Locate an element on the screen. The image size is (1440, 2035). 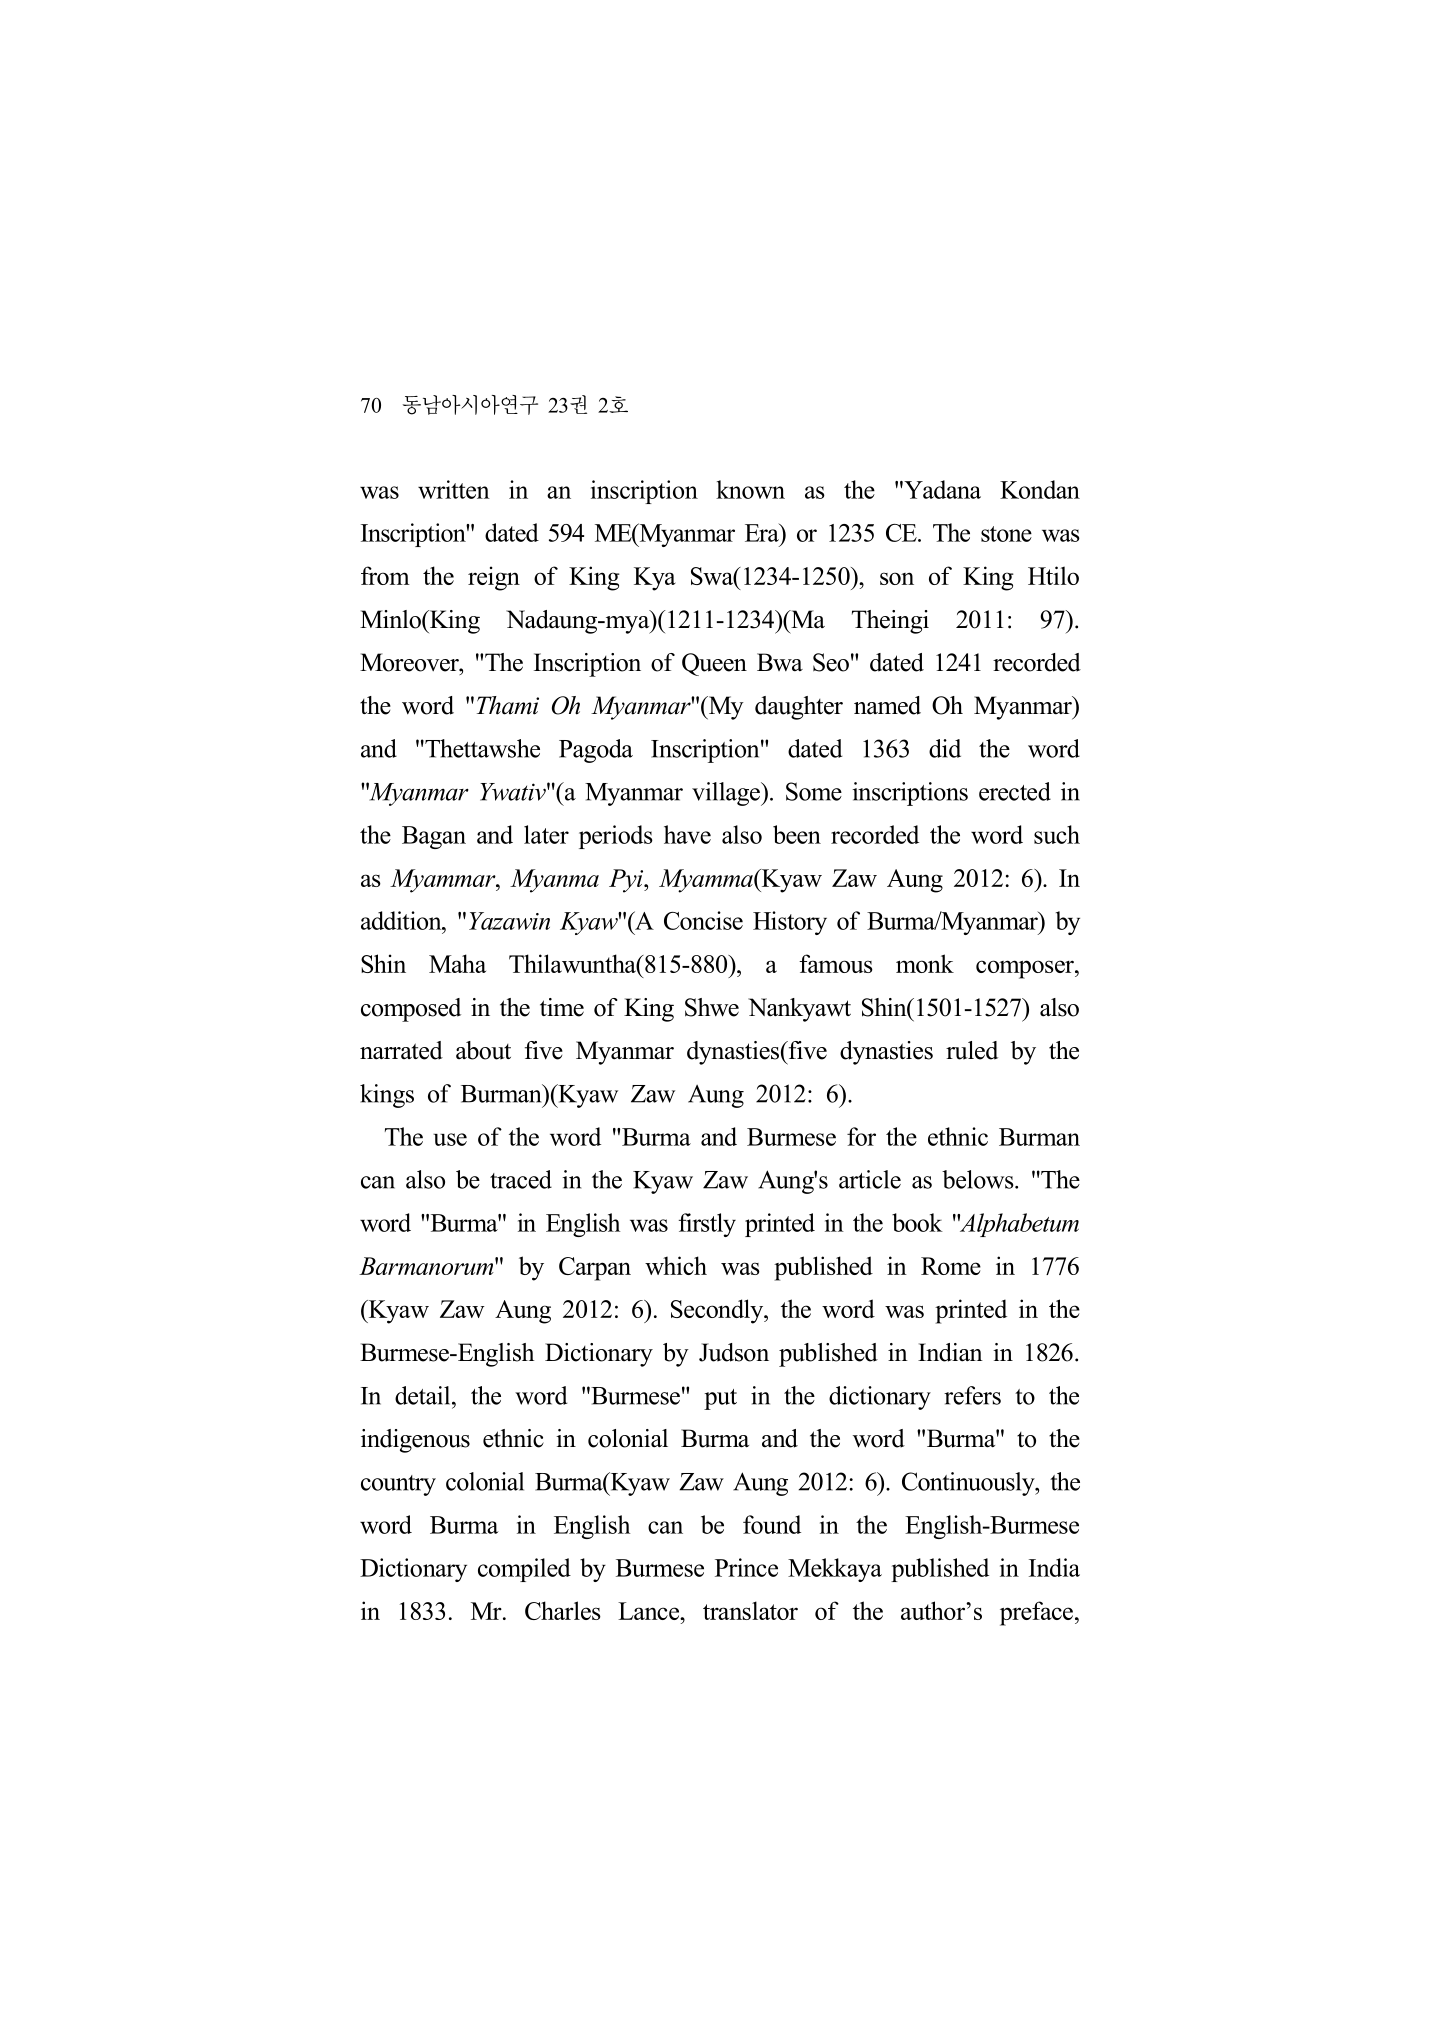
erected is located at coordinates (1015, 791).
